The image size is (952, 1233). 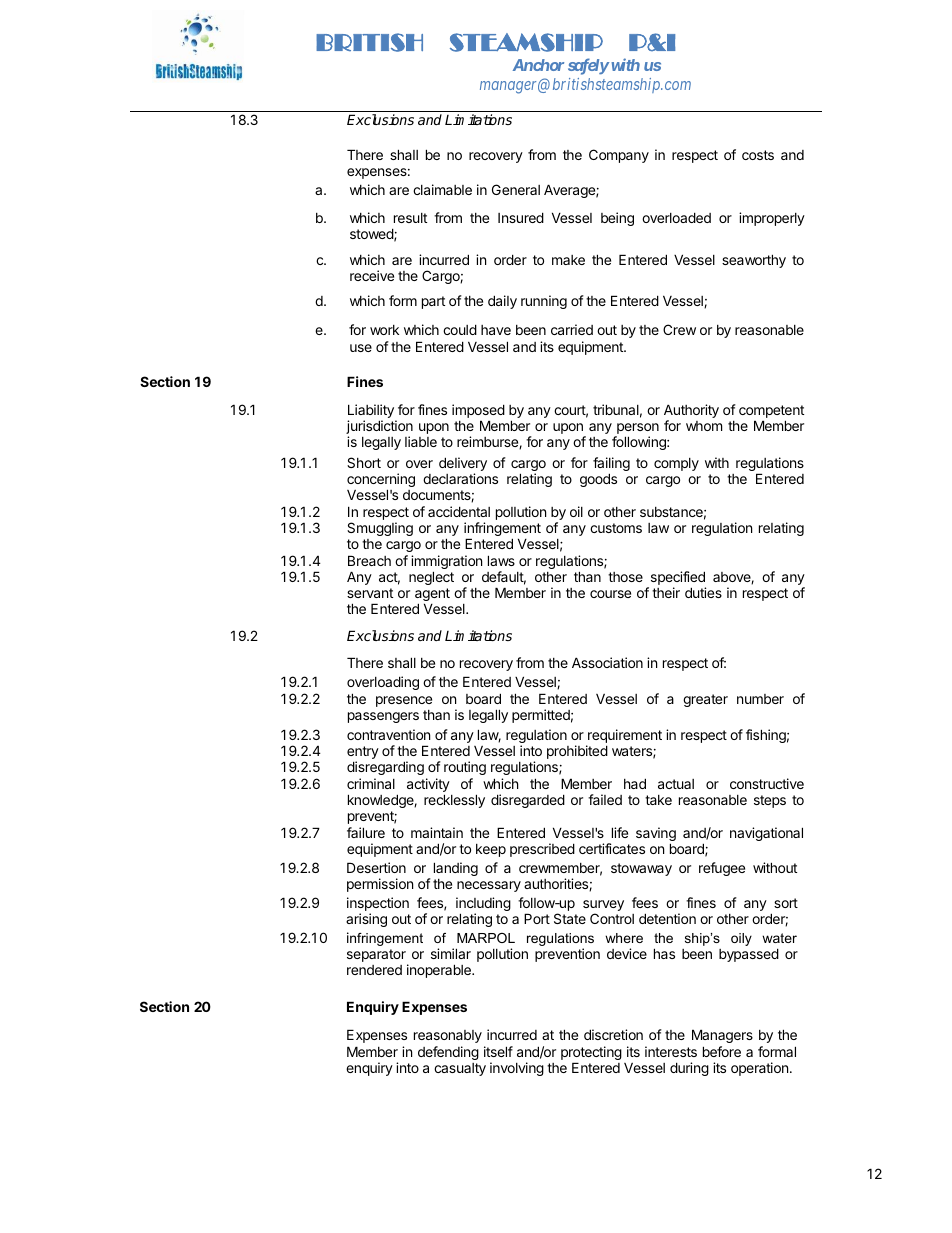 What do you see at coordinates (432, 596) in the screenshot?
I see `agent` at bounding box center [432, 596].
